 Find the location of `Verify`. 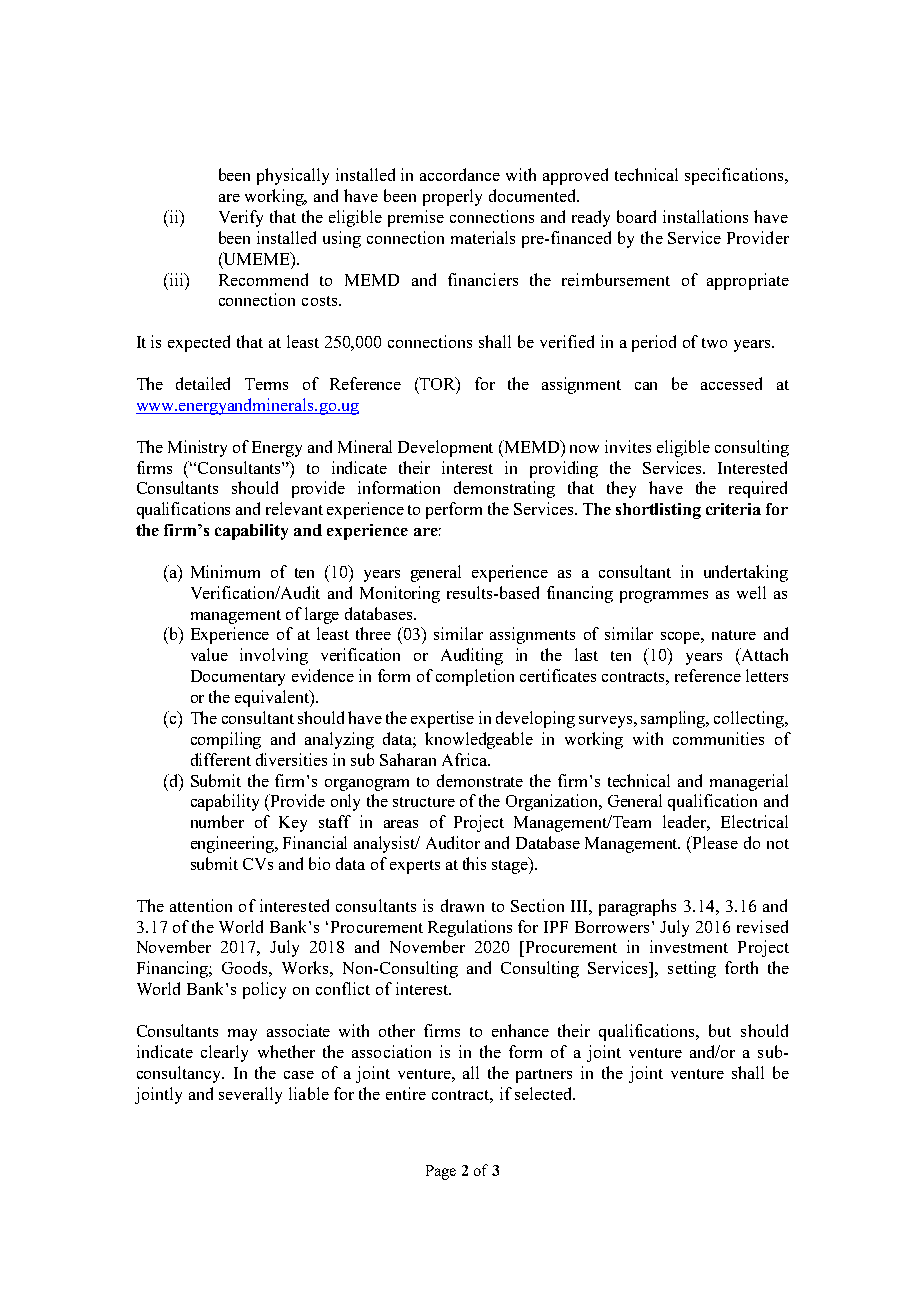

Verify is located at coordinates (241, 218).
